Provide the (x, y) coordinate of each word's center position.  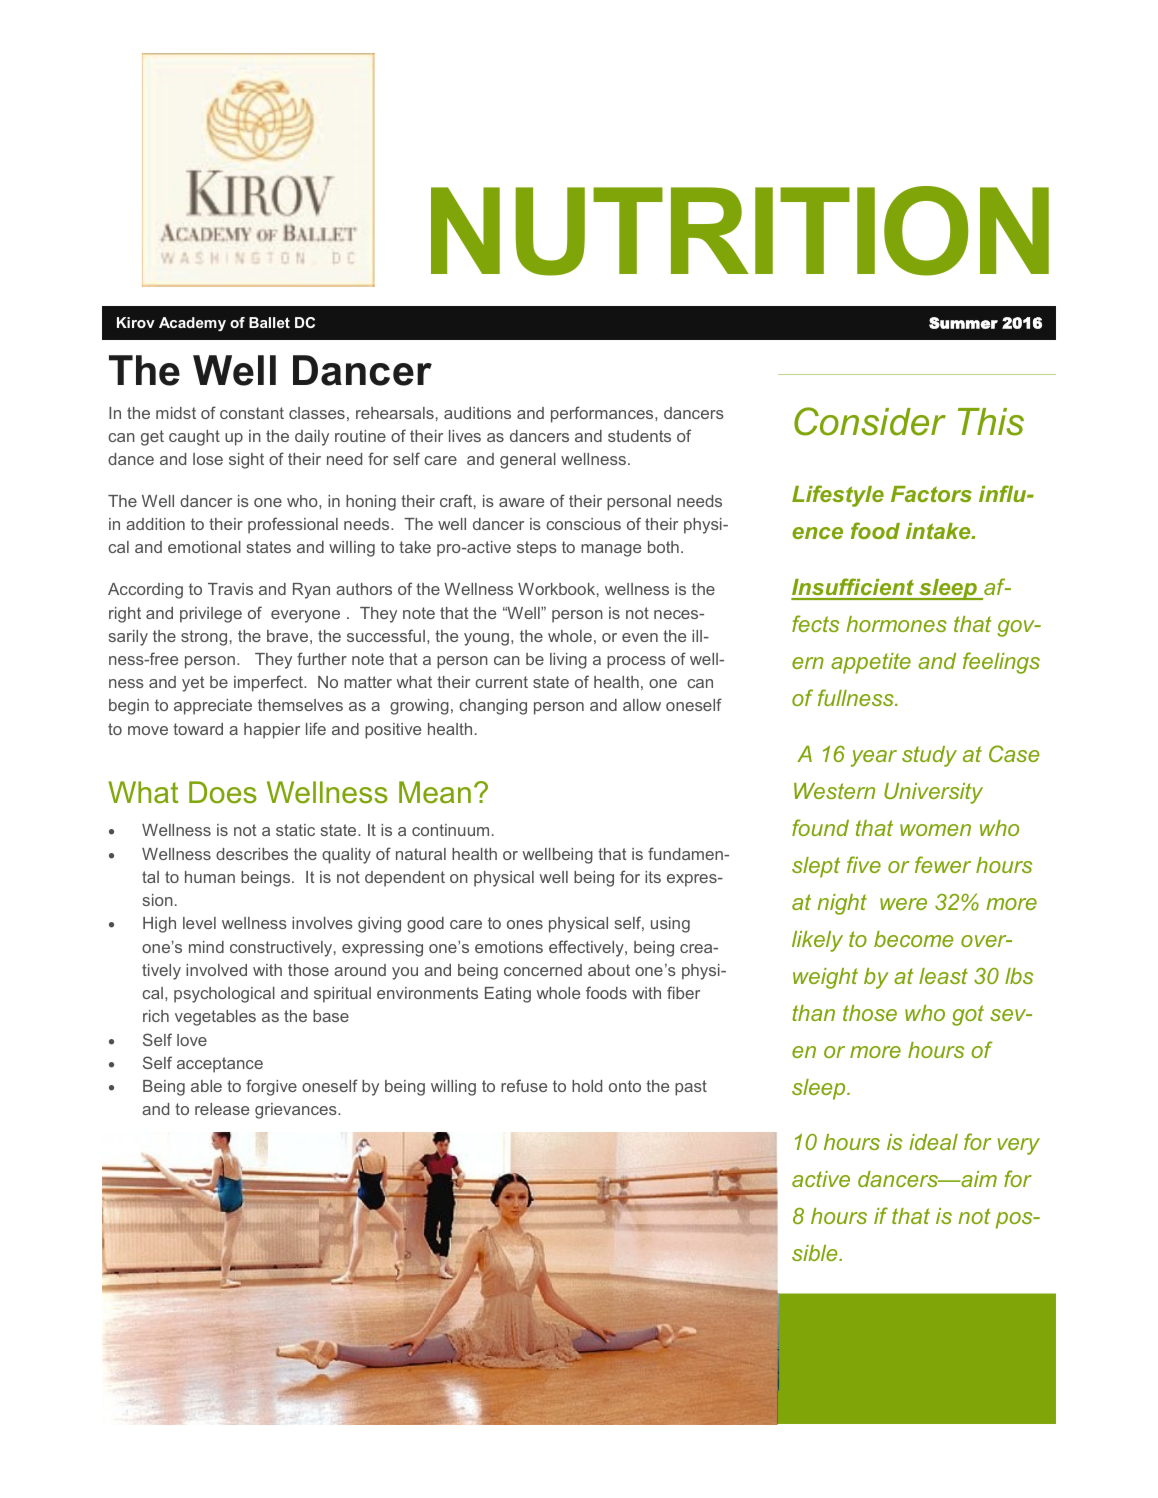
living (568, 661)
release (222, 1109)
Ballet (269, 322)
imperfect (269, 683)
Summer (963, 323)
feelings (1001, 663)
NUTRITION (740, 231)
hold (587, 1086)
